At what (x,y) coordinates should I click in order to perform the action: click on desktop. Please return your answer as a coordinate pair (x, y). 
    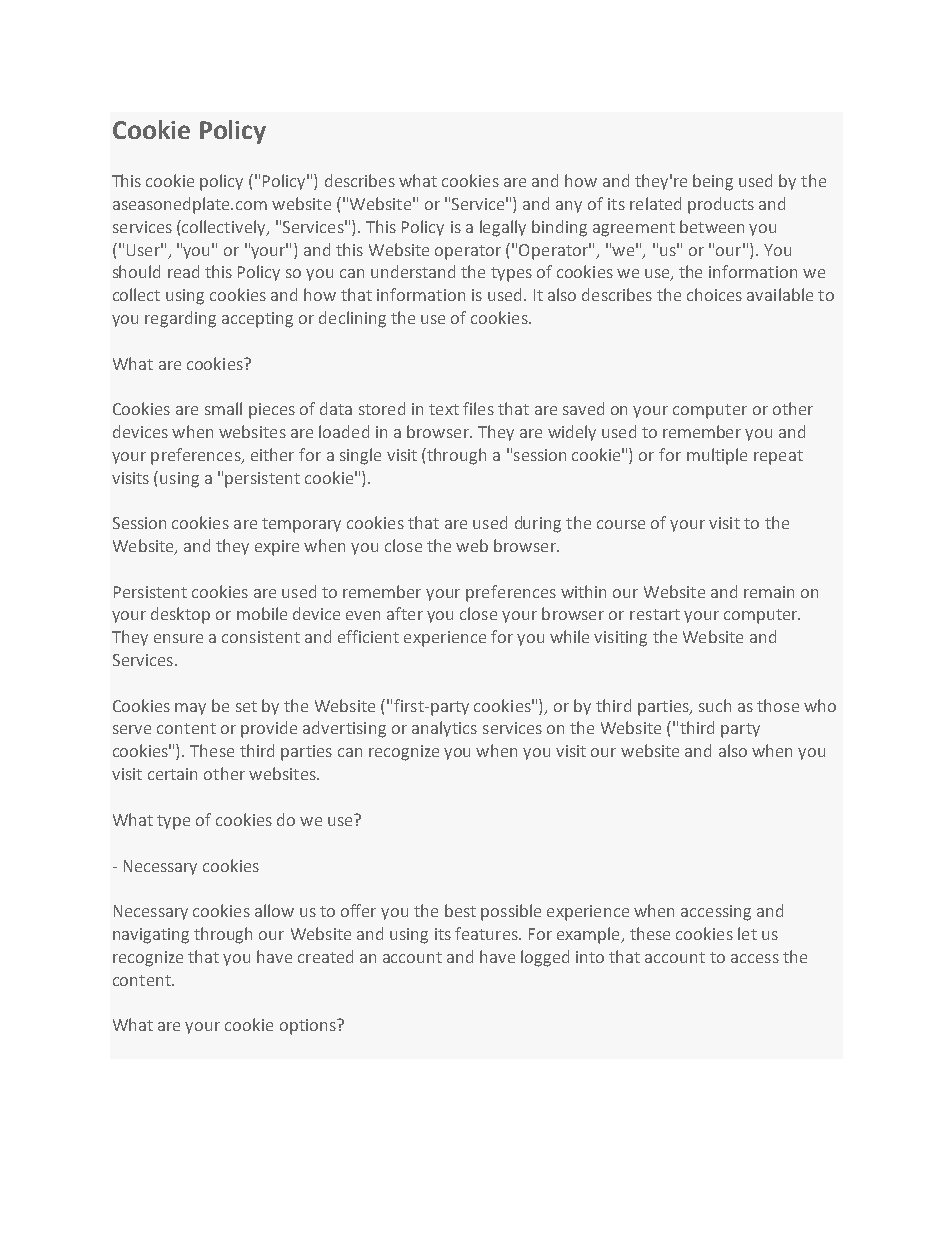
    Looking at the image, I should click on (180, 615).
